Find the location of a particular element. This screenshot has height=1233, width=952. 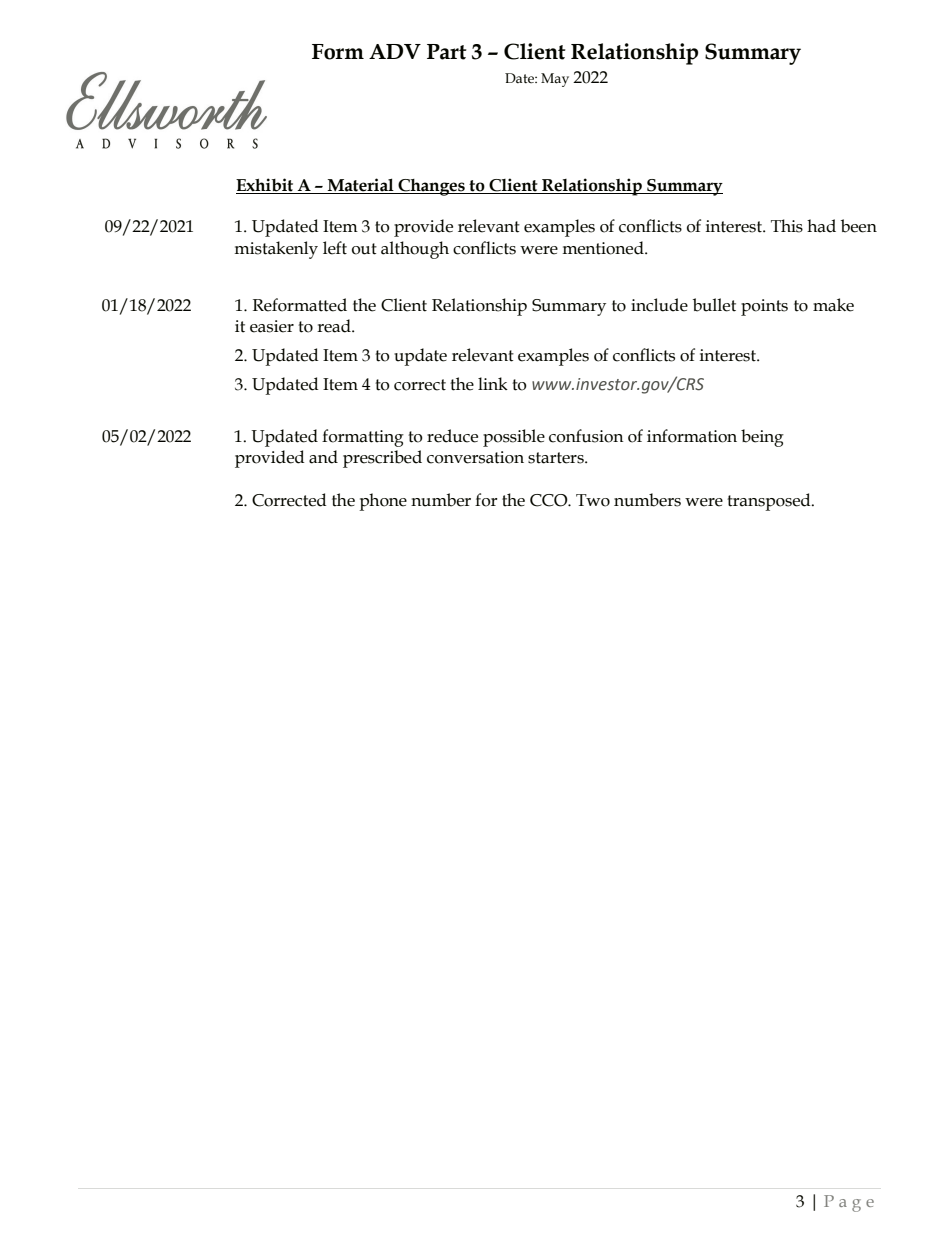

transposed is located at coordinates (770, 502).
